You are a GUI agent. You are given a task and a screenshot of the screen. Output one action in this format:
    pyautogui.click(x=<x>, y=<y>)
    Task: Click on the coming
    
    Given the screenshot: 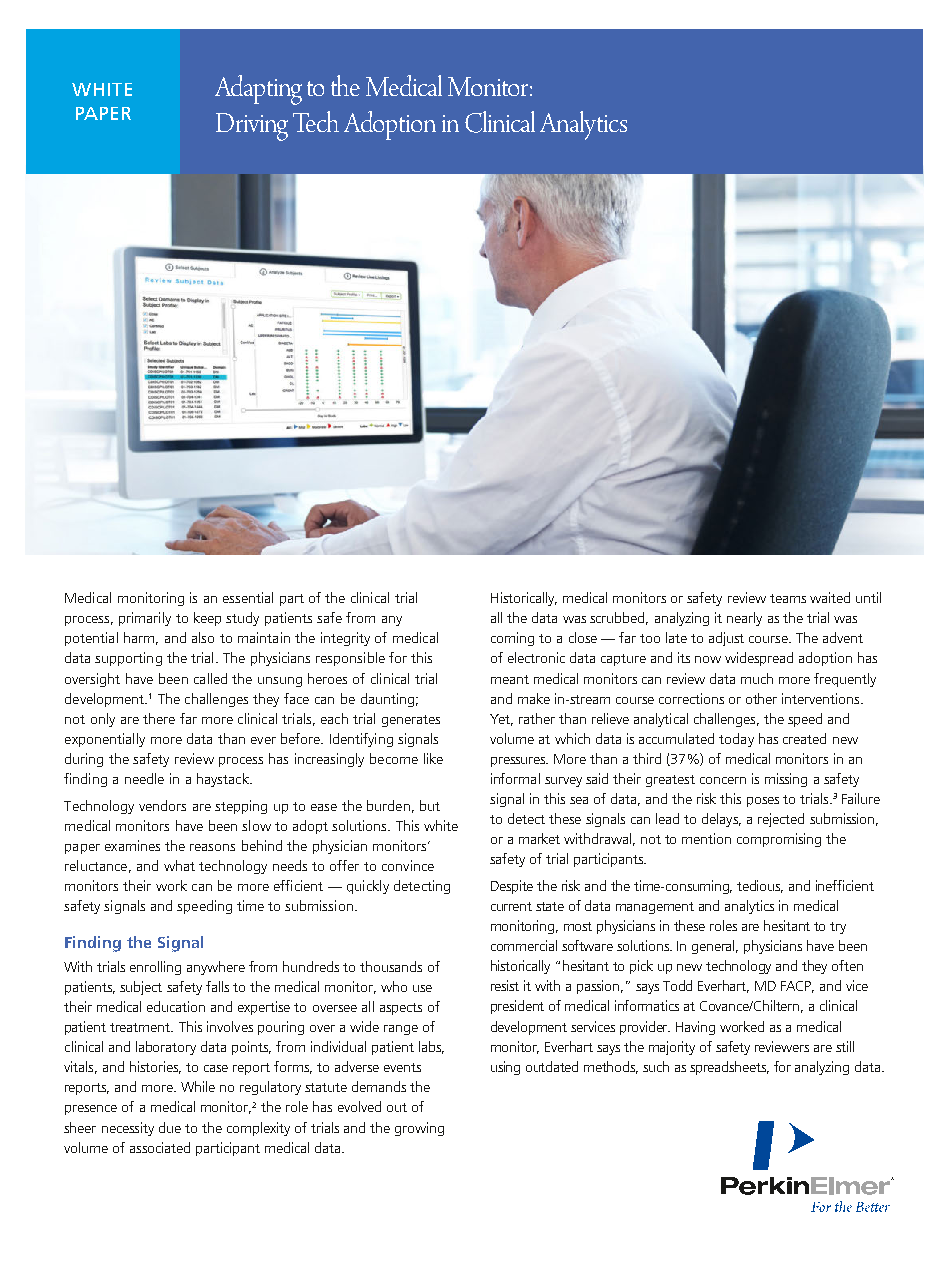 What is the action you would take?
    pyautogui.click(x=512, y=639)
